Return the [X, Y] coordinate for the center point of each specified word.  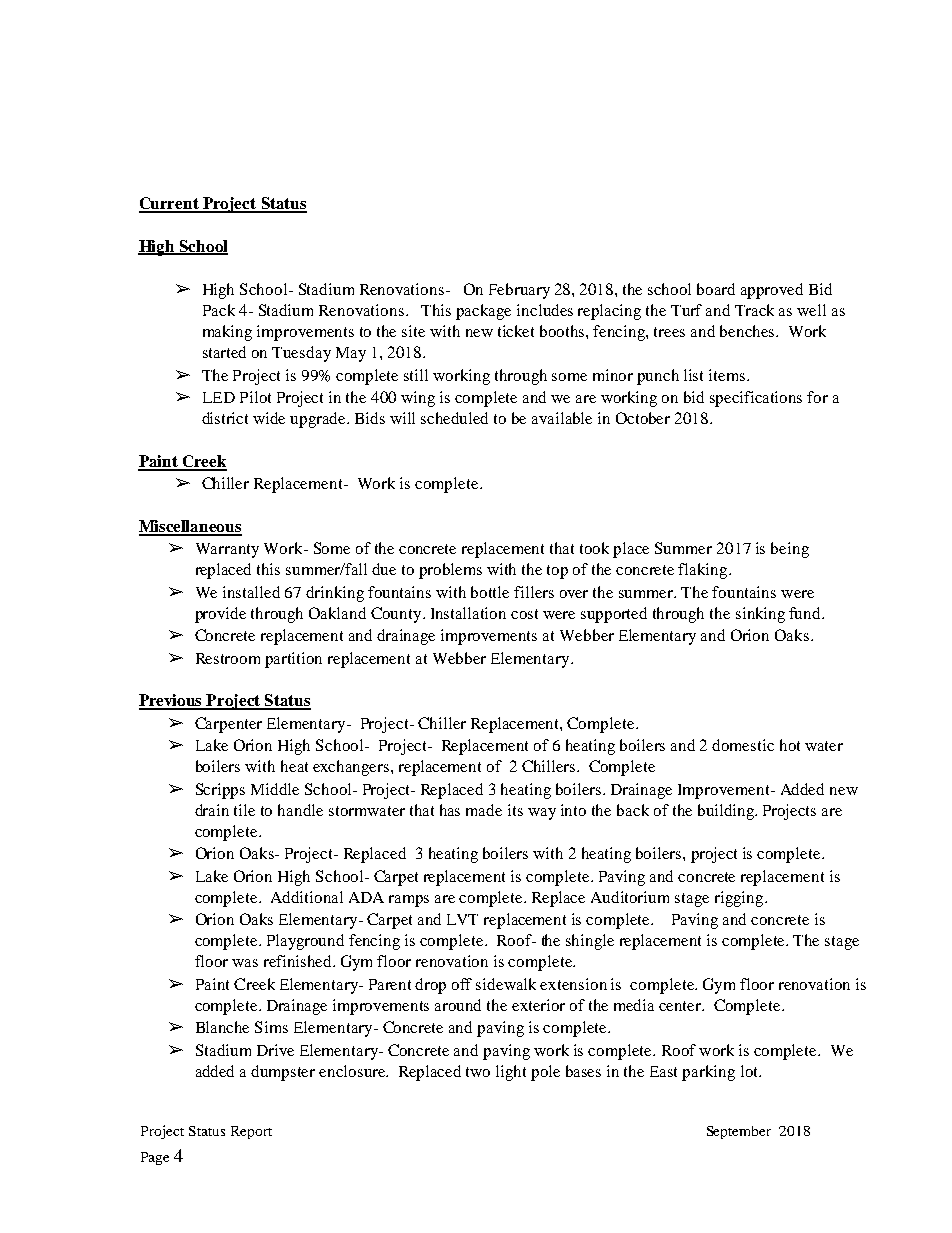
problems [450, 571]
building [727, 812]
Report [251, 1132]
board [716, 289]
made [484, 810]
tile [244, 810]
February [519, 291]
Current [170, 204]
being [790, 550]
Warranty [227, 550]
